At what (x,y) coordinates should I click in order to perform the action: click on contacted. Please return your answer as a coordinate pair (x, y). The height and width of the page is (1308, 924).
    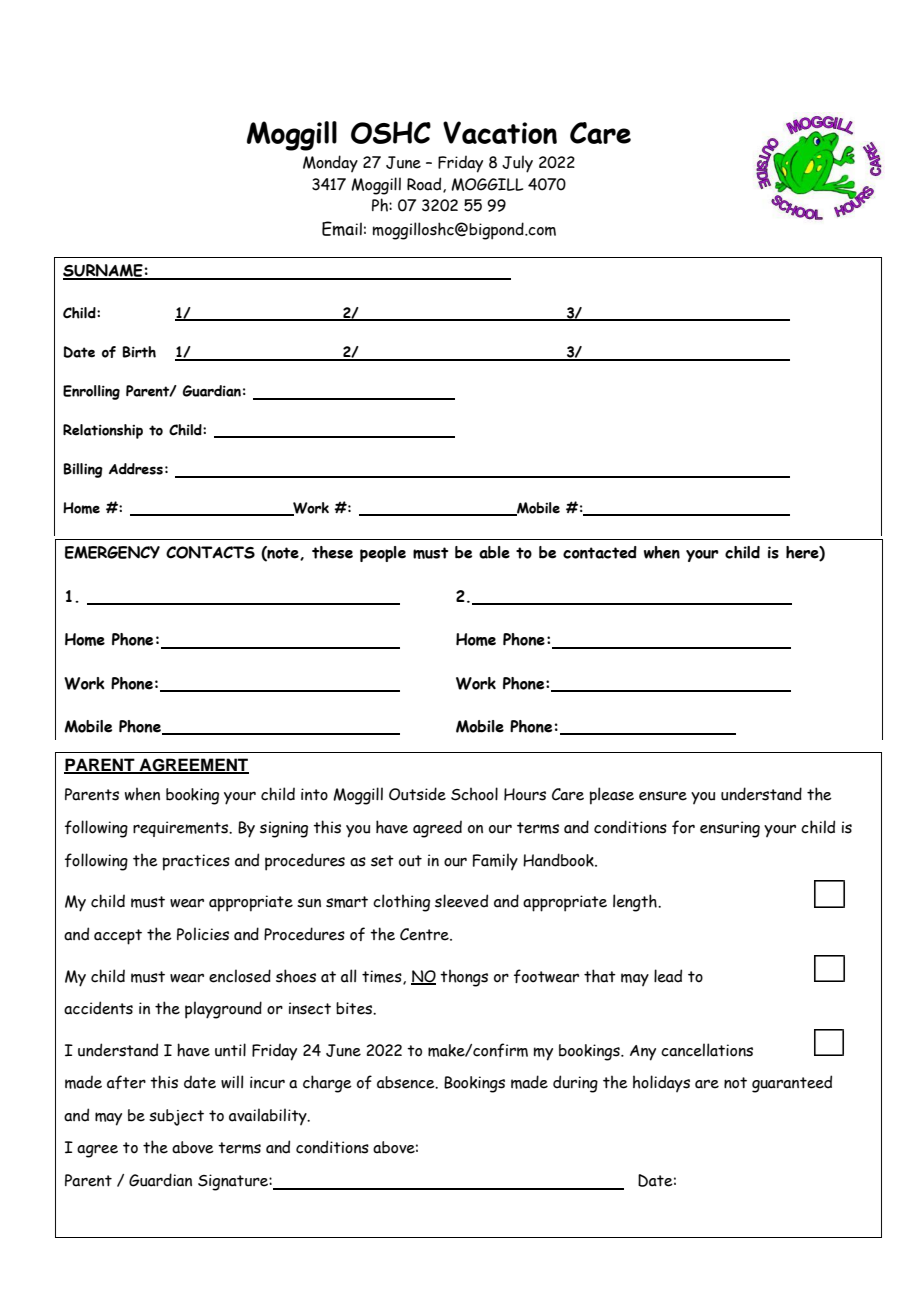
    Looking at the image, I should click on (600, 552).
